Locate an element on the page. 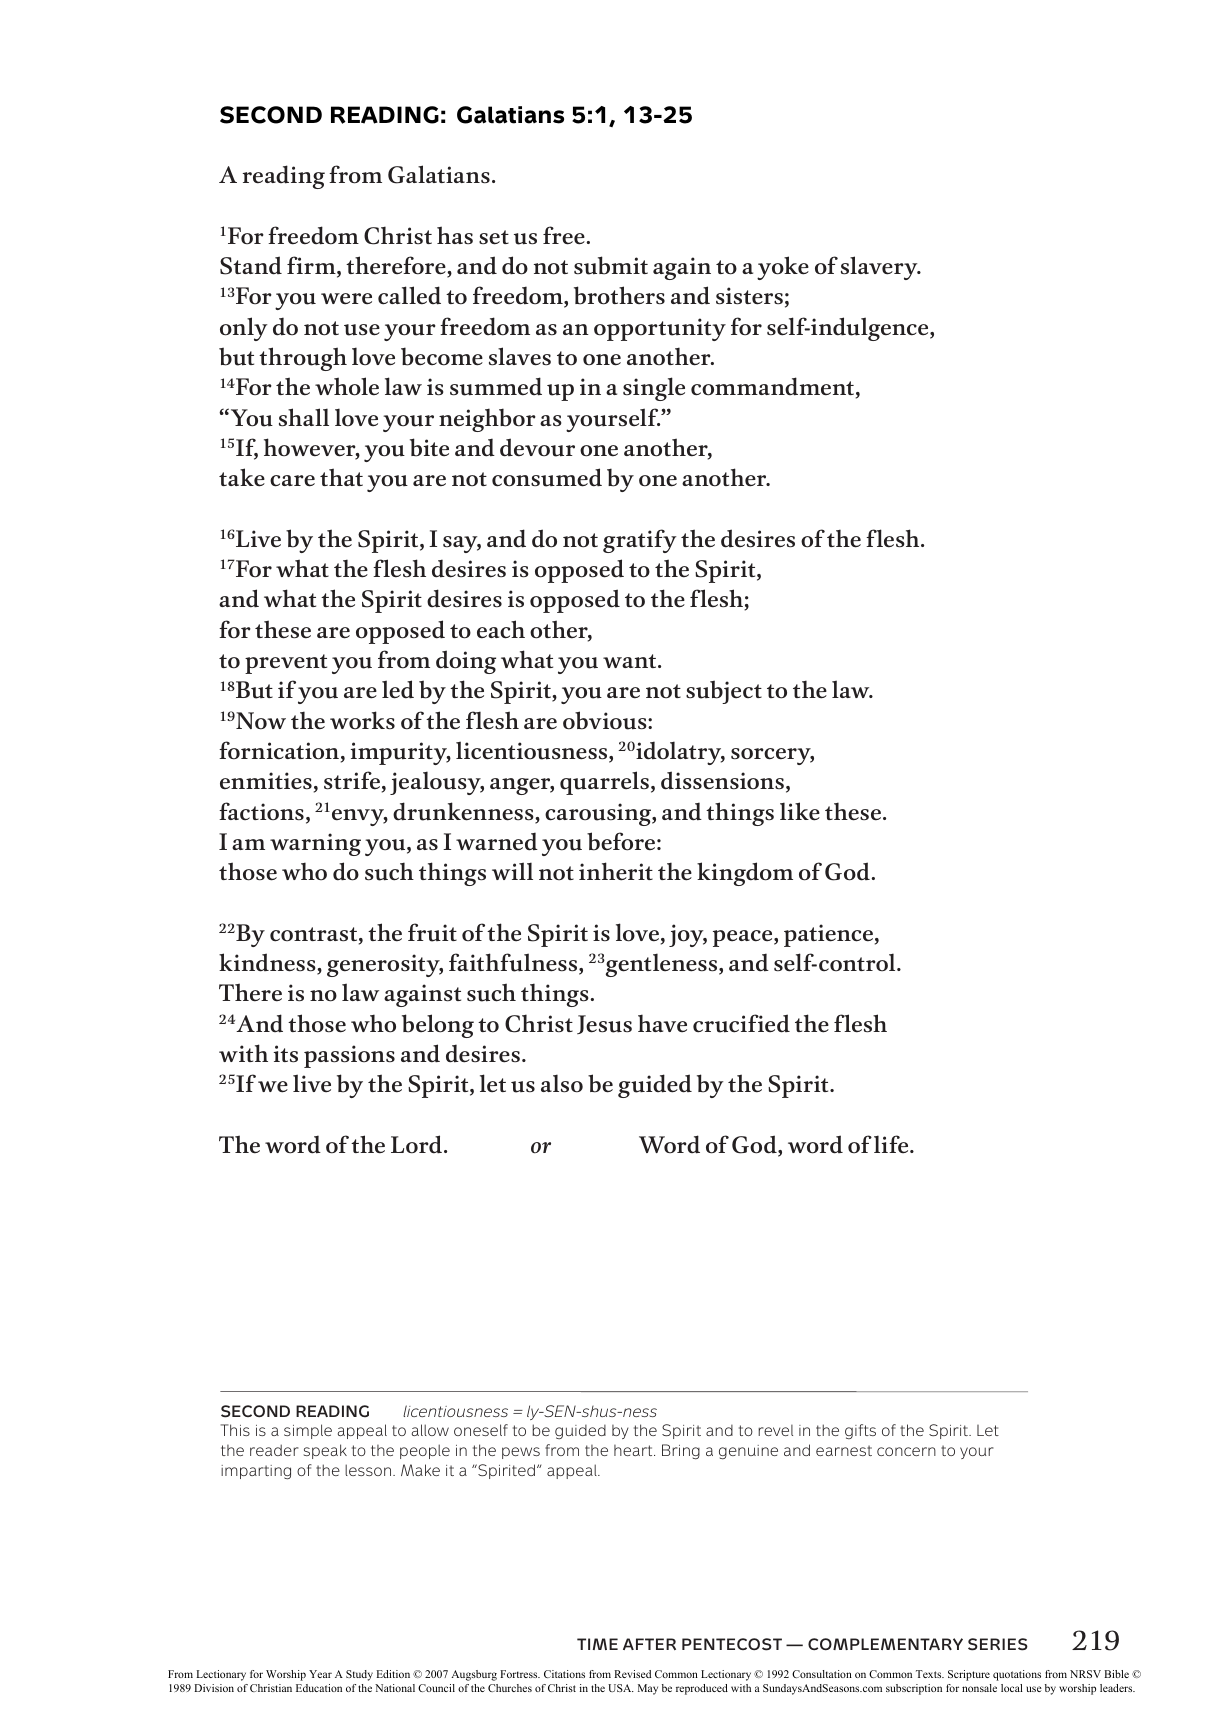  works is located at coordinates (362, 720).
